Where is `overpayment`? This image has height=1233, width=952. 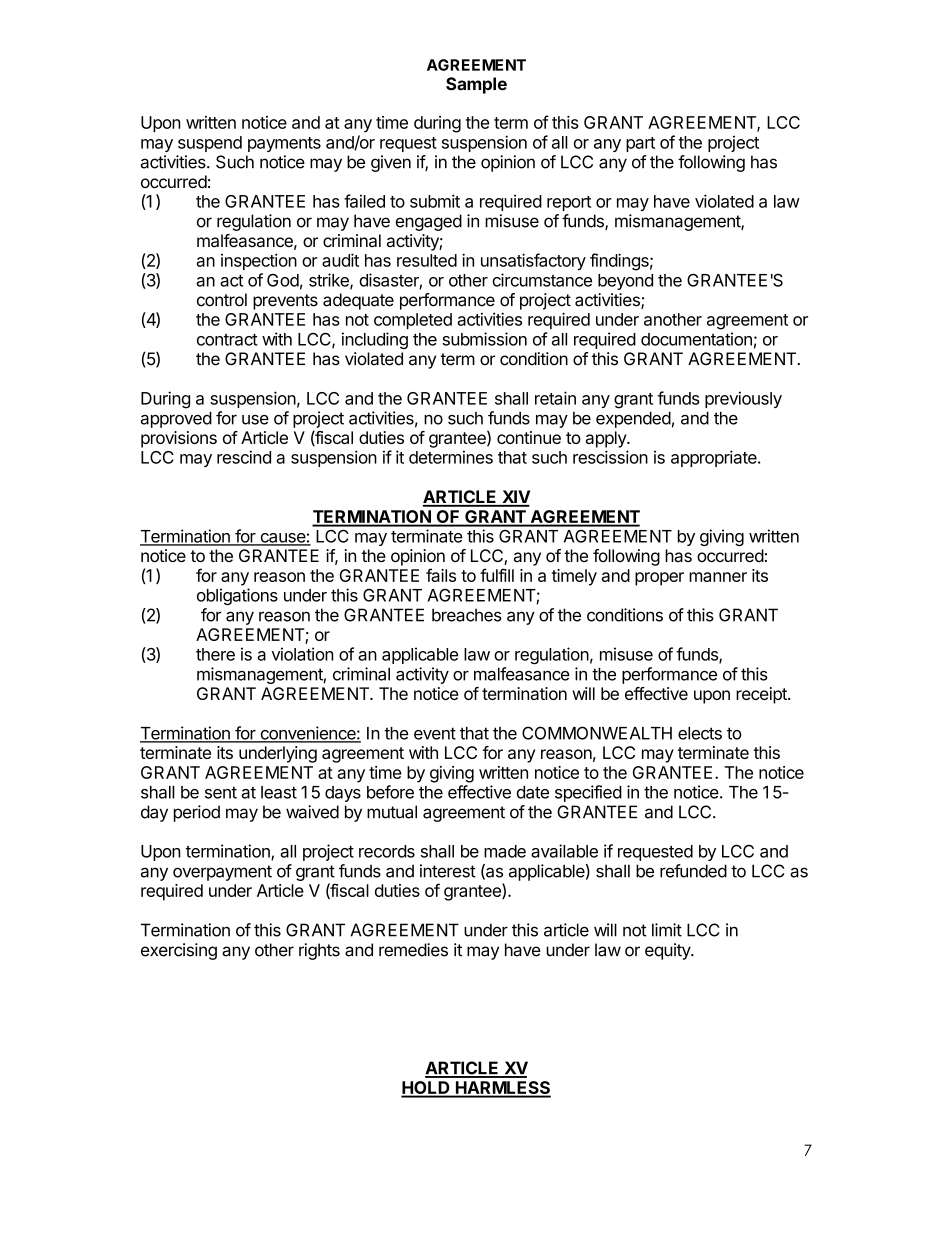
overpayment is located at coordinates (222, 873).
